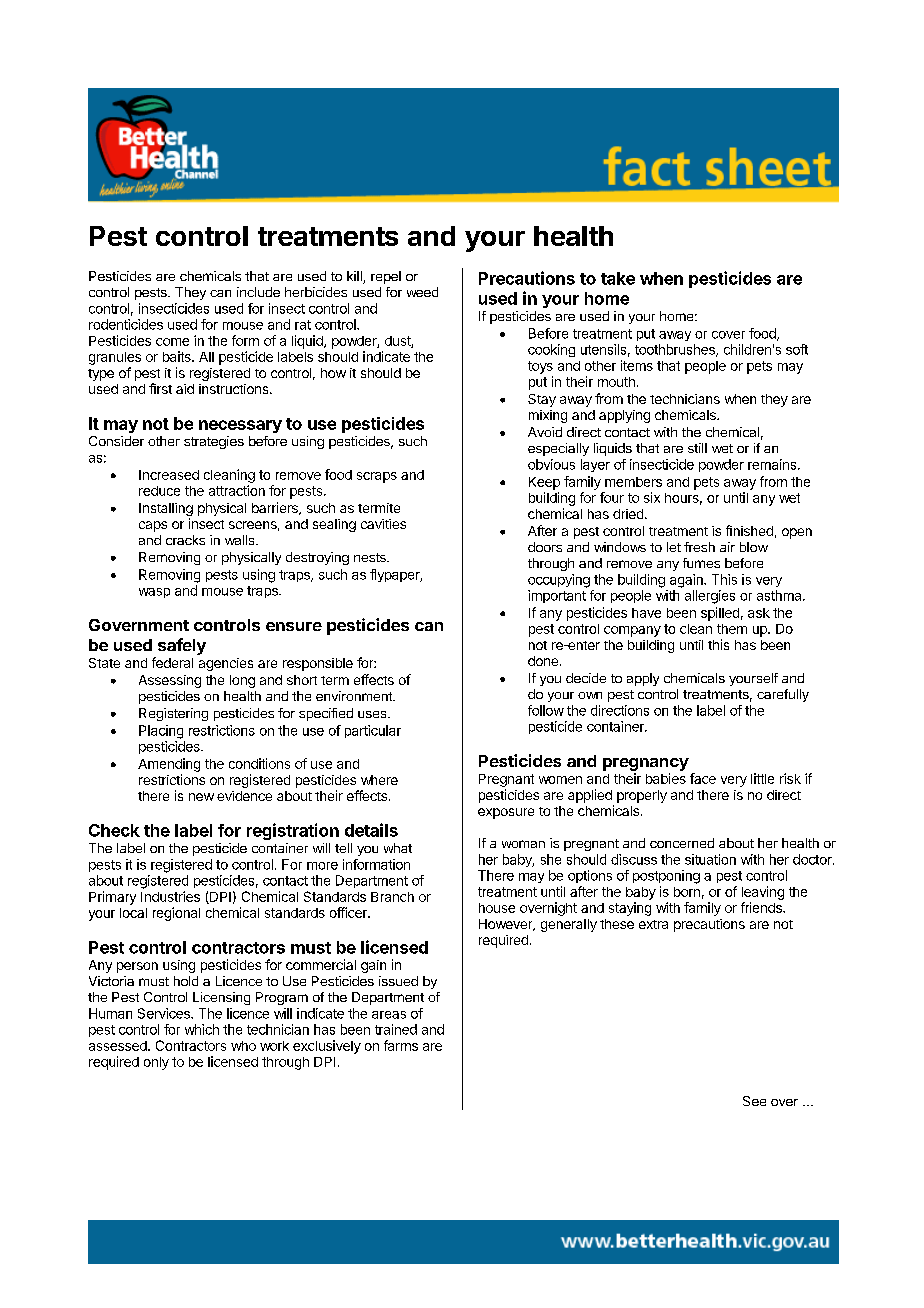  What do you see at coordinates (156, 1063) in the screenshot?
I see `only` at bounding box center [156, 1063].
